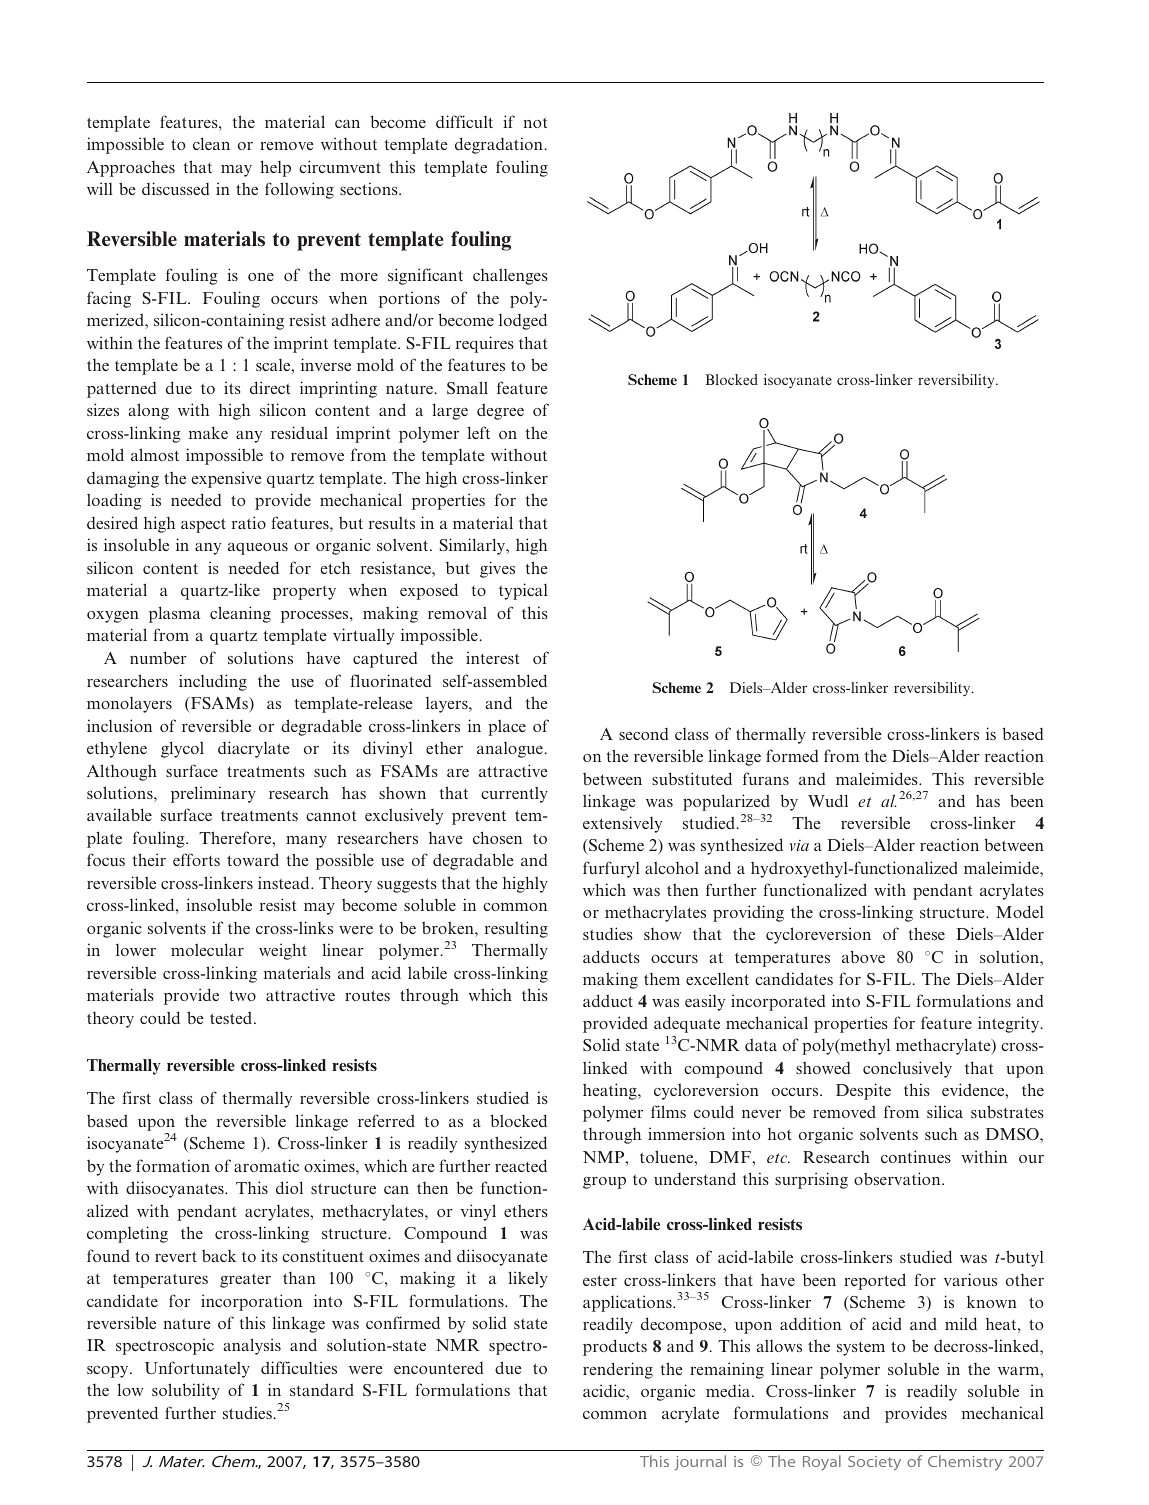  What do you see at coordinates (186, 1391) in the screenshot?
I see `solubility` at bounding box center [186, 1391].
